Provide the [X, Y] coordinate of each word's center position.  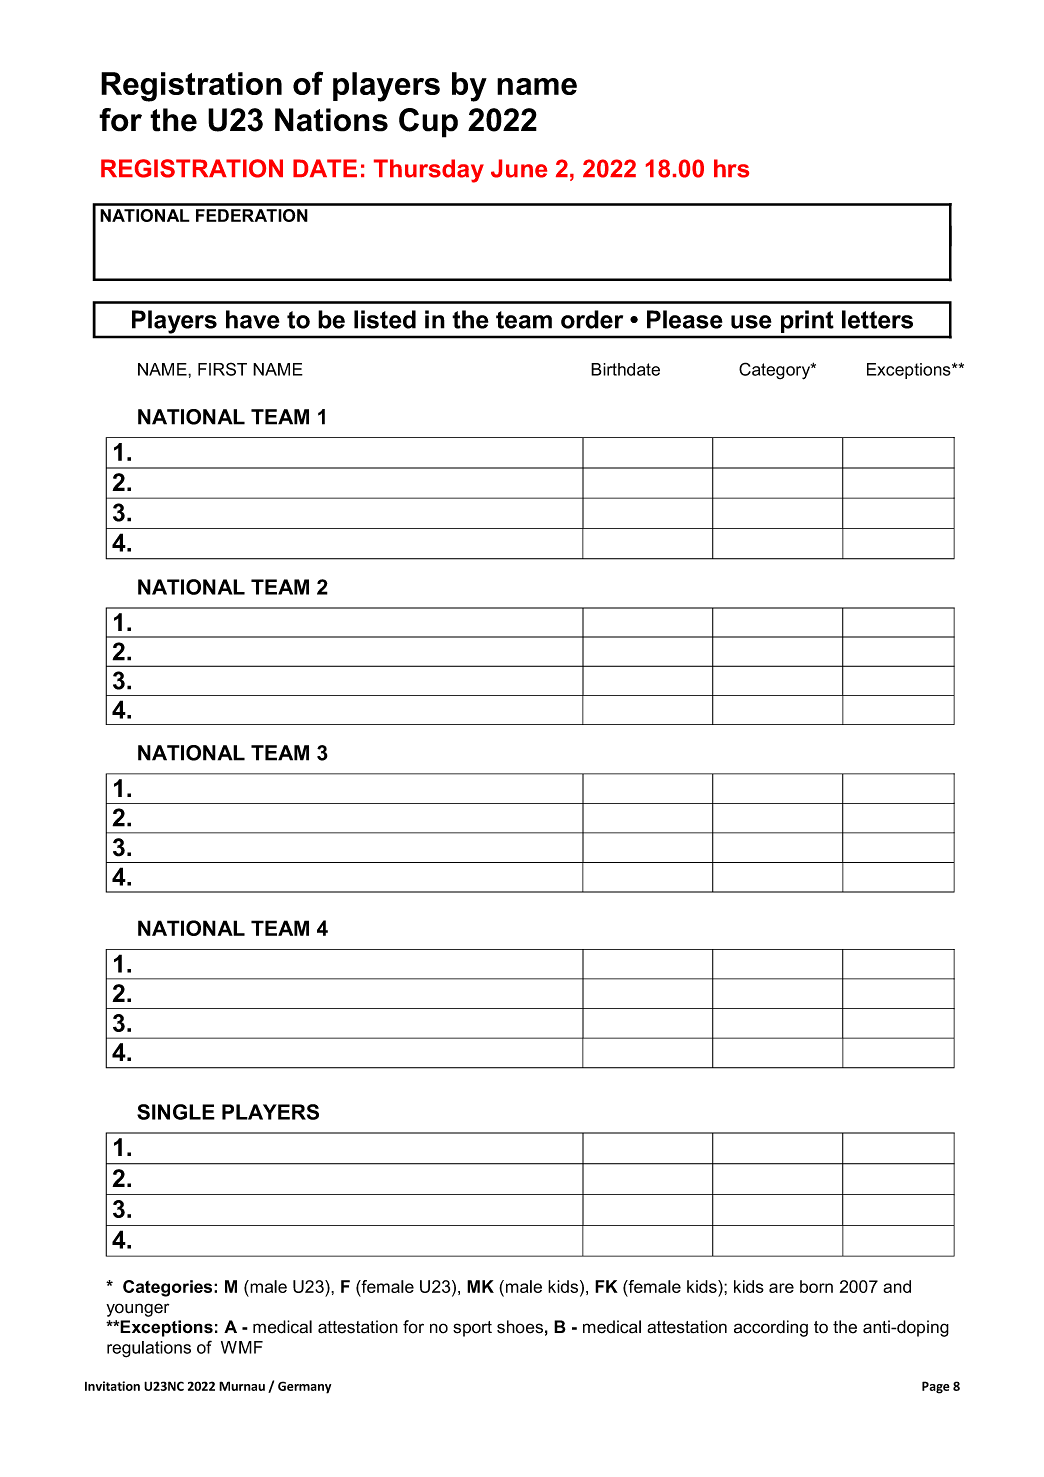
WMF [242, 1347]
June [519, 168]
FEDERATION [252, 215]
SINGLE [176, 1112]
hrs [731, 168]
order [592, 319]
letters [877, 319]
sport [472, 1329]
